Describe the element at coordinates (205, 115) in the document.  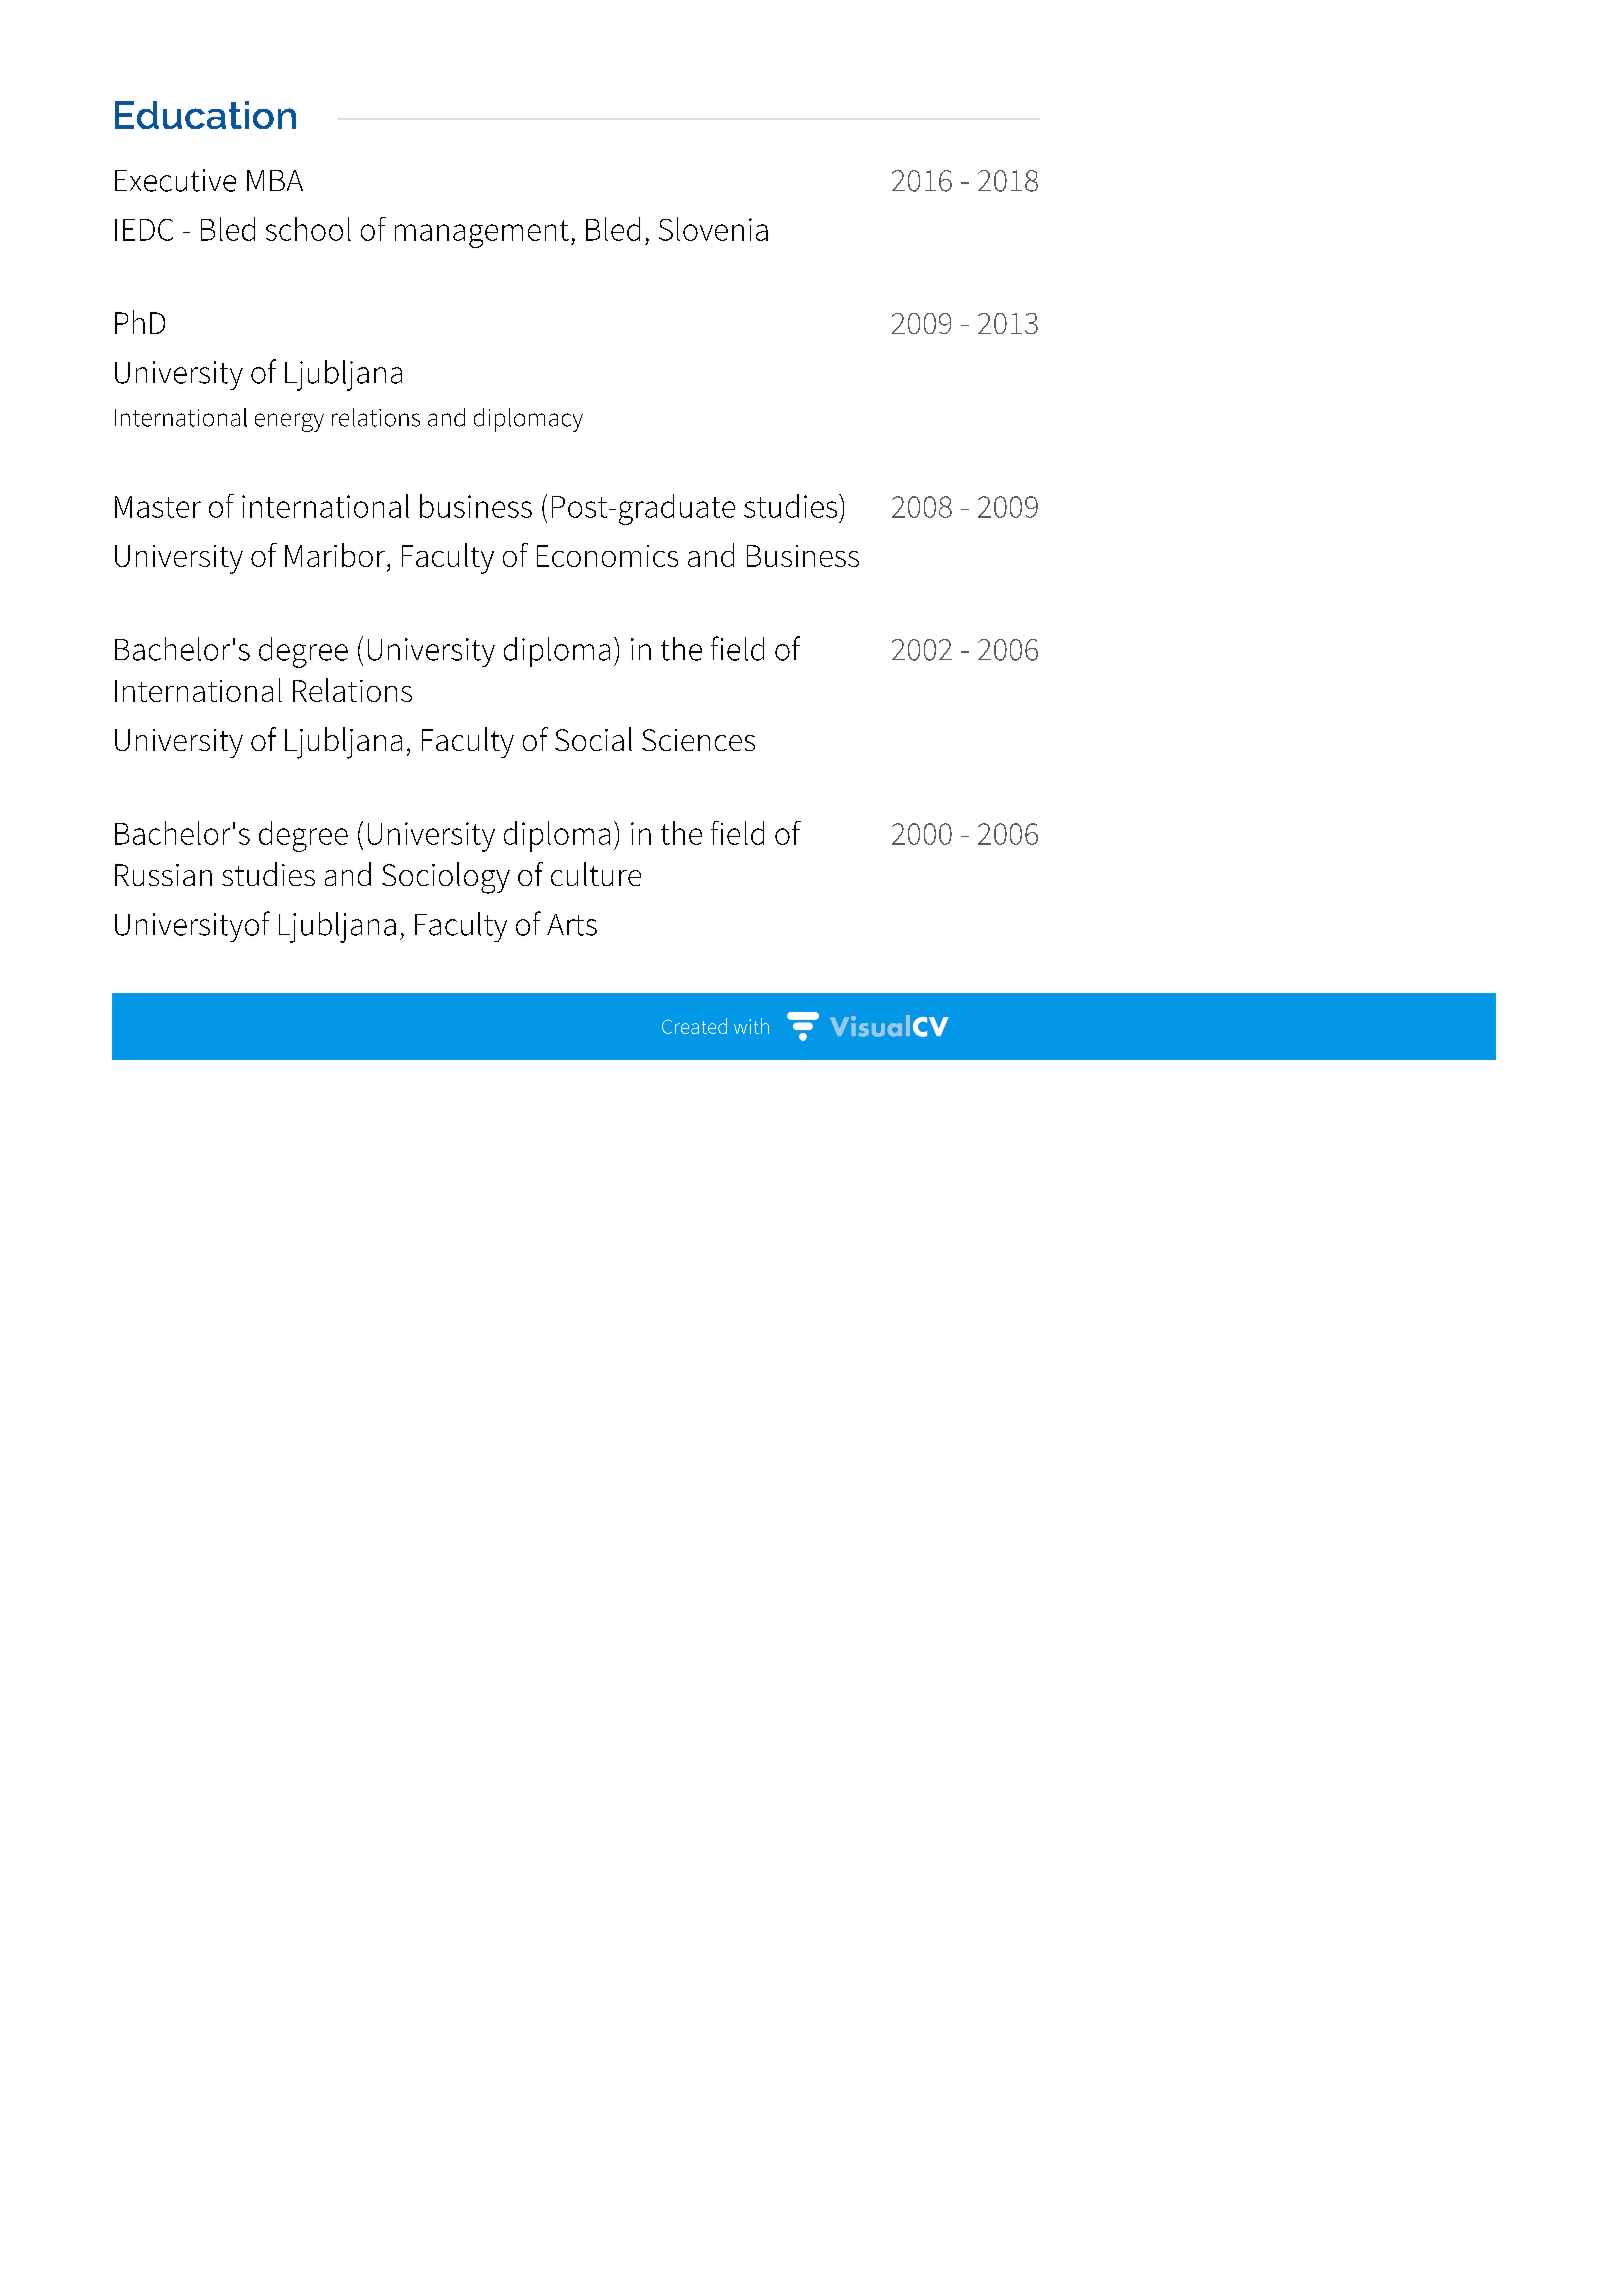
I see `Education` at that location.
